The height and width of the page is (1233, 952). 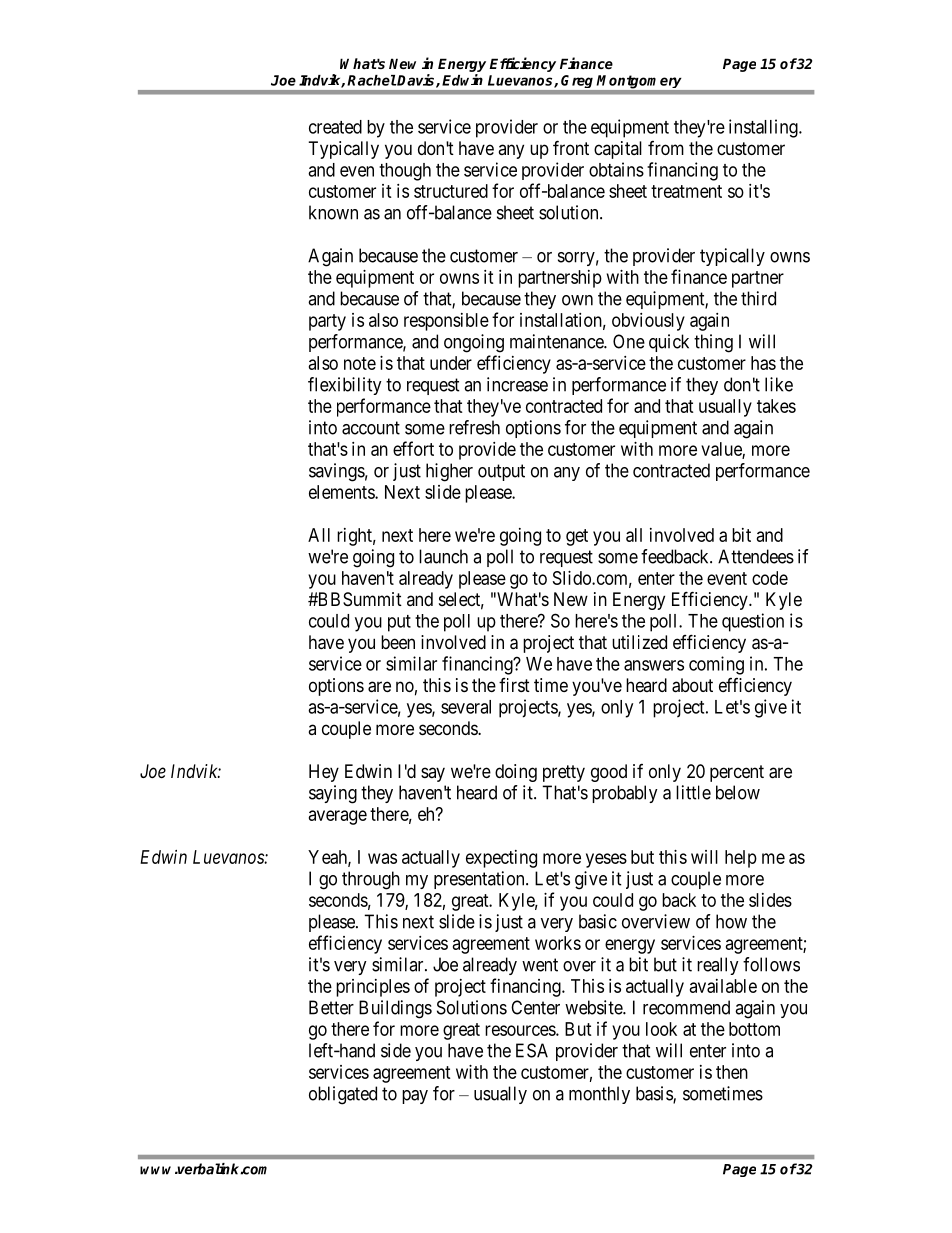 What do you see at coordinates (372, 80) in the page?
I see `Rachel` at bounding box center [372, 80].
